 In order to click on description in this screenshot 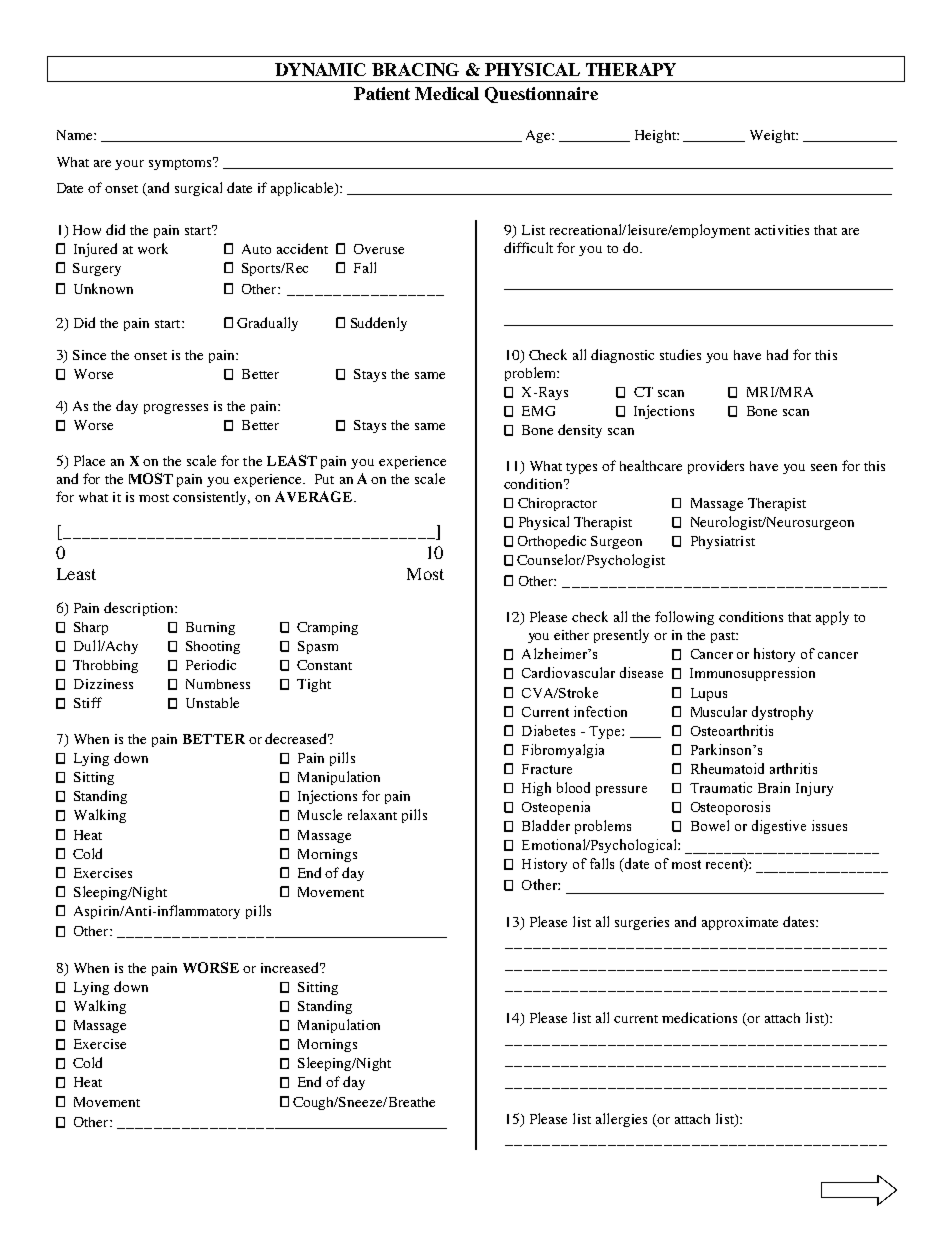, I will do `click(140, 609)`.
